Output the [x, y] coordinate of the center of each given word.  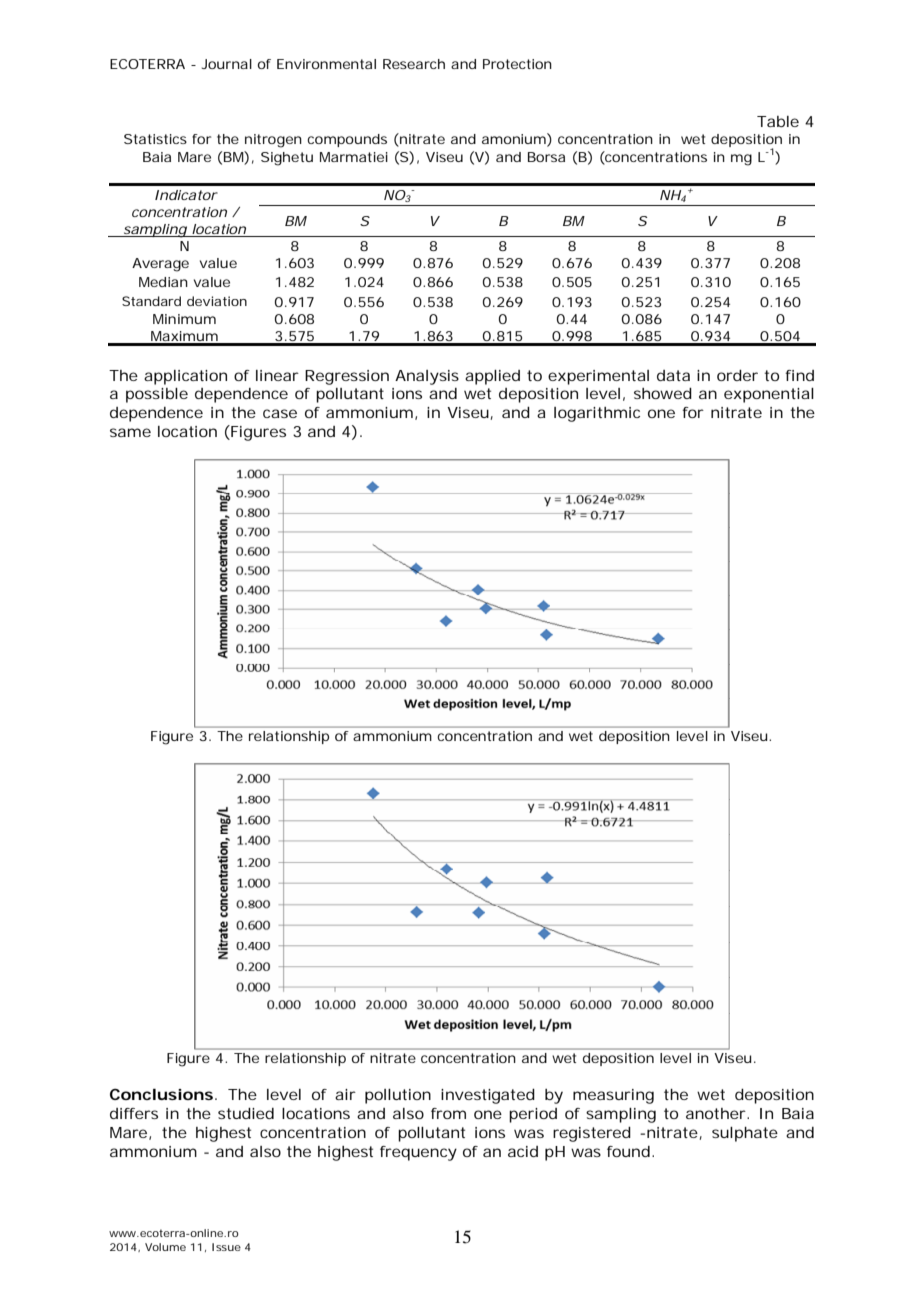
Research [414, 64]
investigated [488, 1096]
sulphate [745, 1134]
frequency [418, 1153]
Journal [227, 64]
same [130, 432]
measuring [613, 1096]
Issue [226, 1247]
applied [492, 377]
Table [778, 121]
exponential [769, 395]
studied [246, 1113]
